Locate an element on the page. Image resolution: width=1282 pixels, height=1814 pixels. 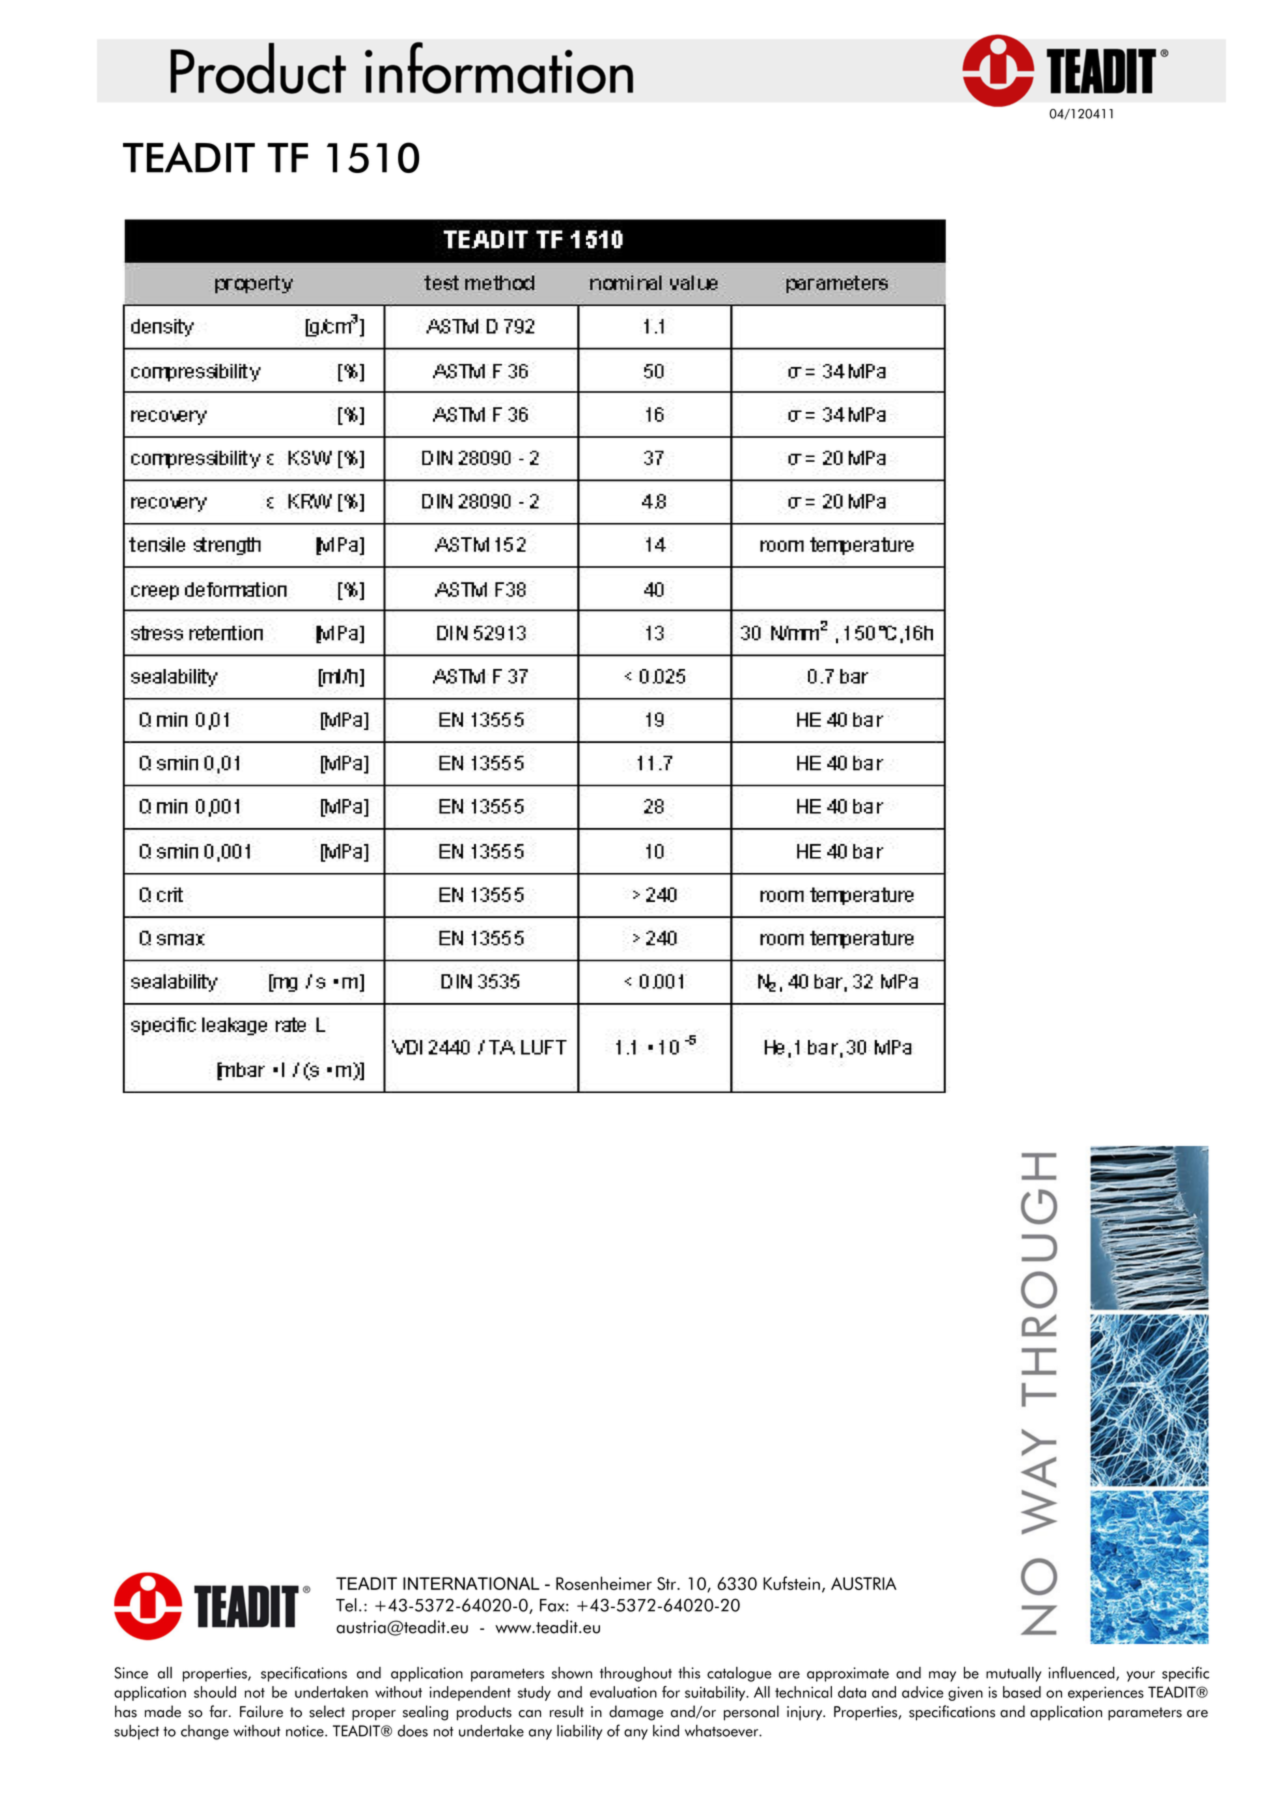
influenced is located at coordinates (1082, 1673).
